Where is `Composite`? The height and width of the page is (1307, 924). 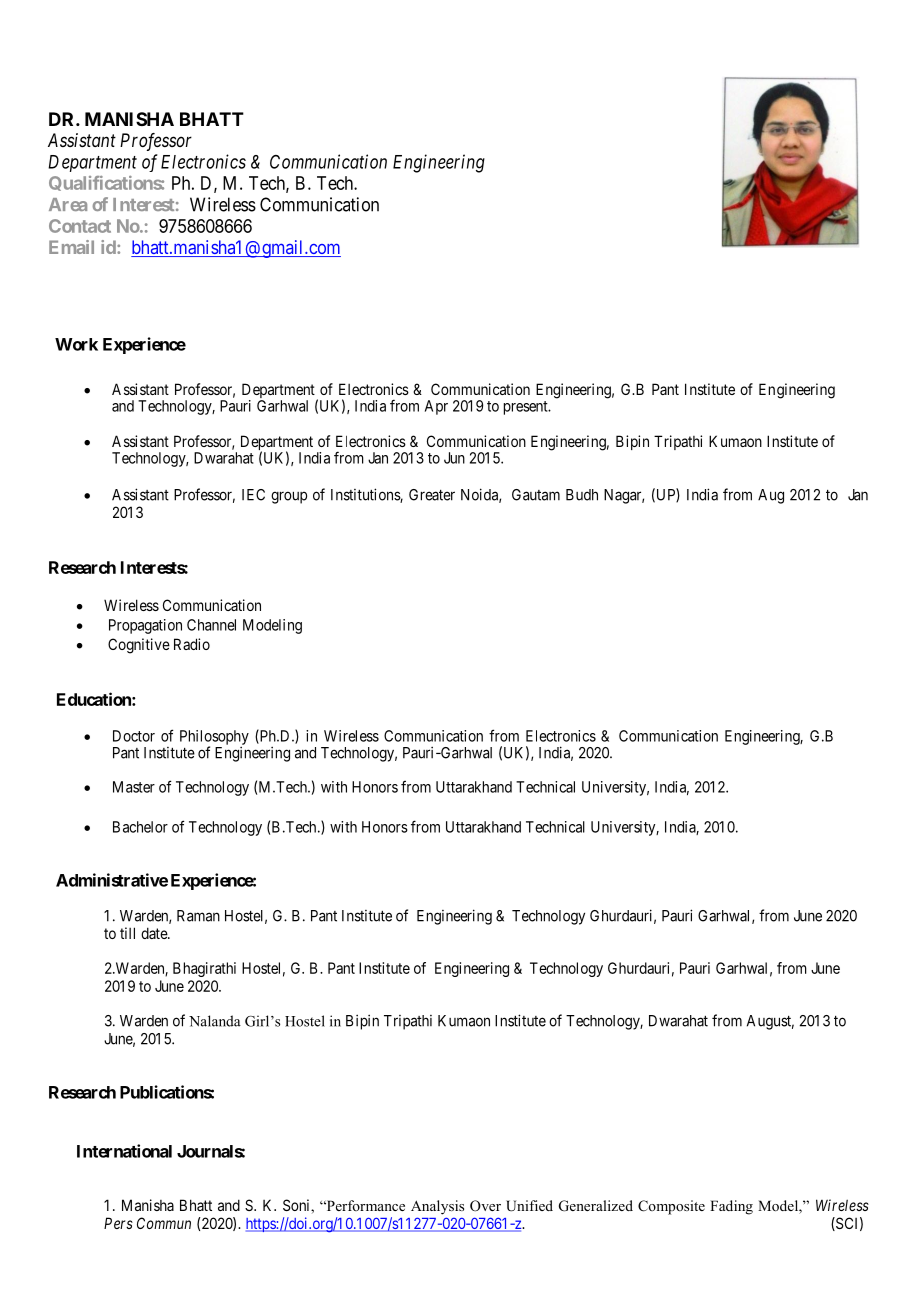 Composite is located at coordinates (671, 1207).
